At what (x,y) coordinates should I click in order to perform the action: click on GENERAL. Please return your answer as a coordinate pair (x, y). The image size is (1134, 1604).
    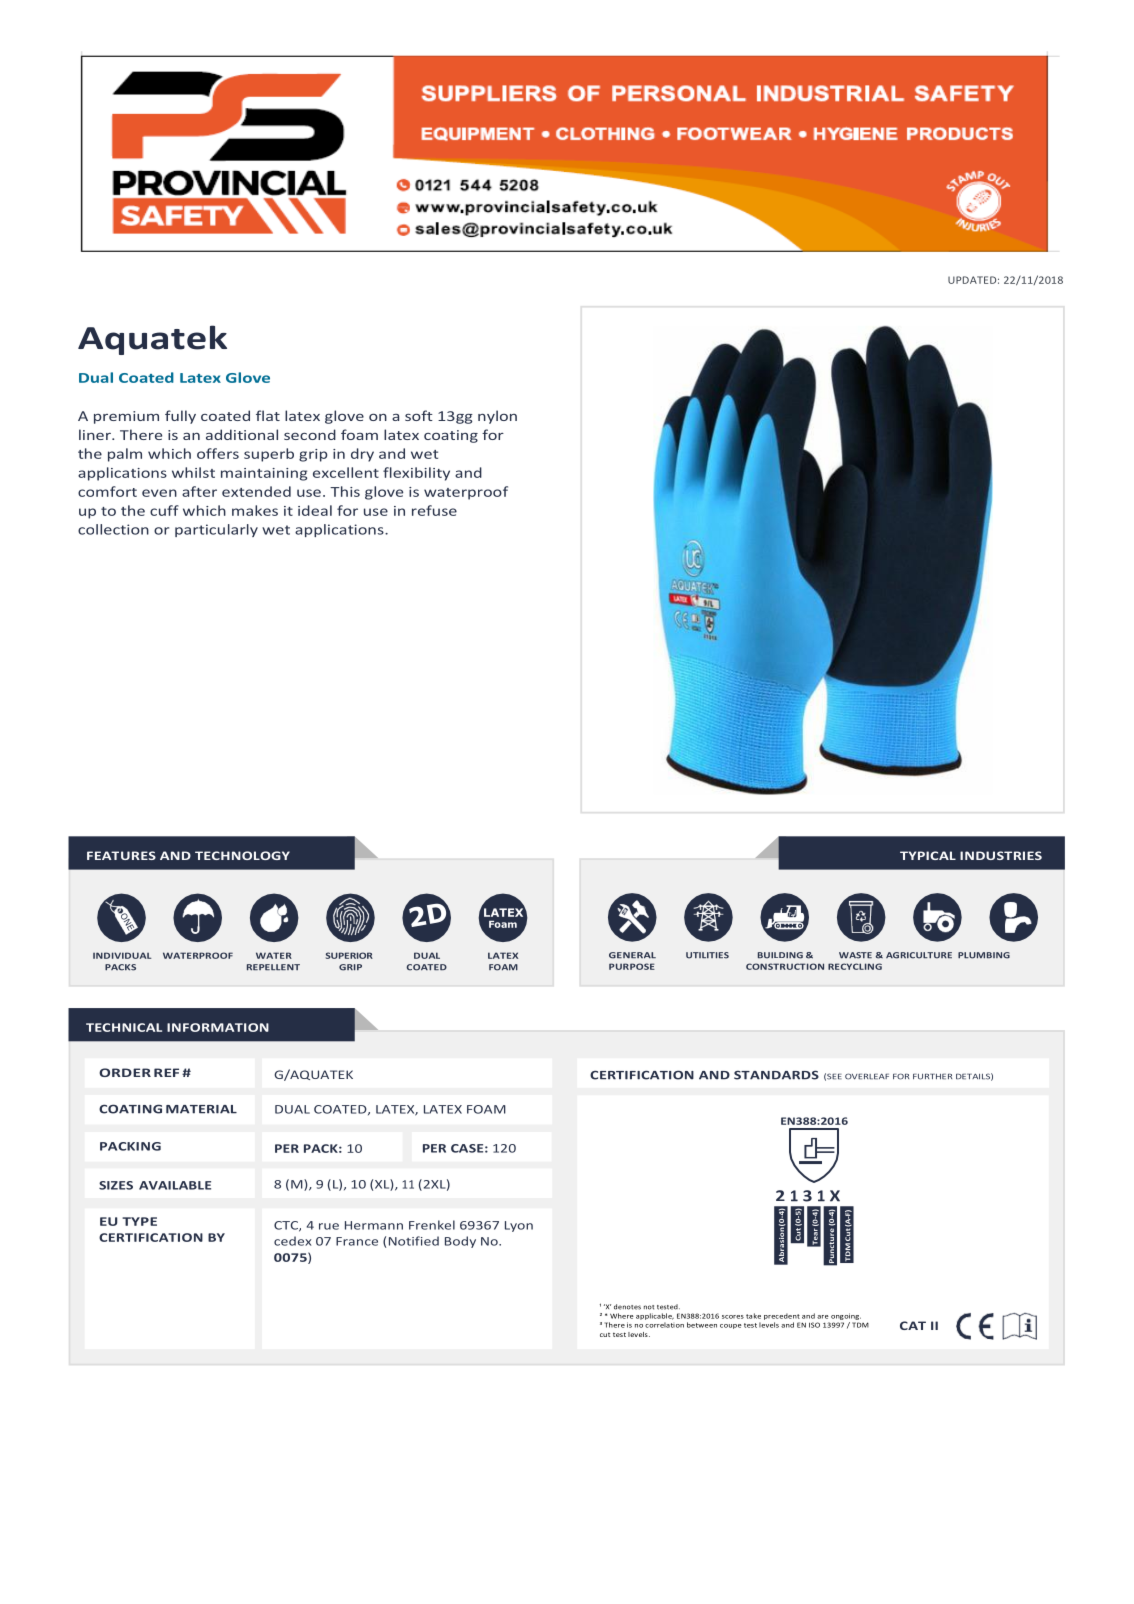
    Looking at the image, I should click on (632, 955).
